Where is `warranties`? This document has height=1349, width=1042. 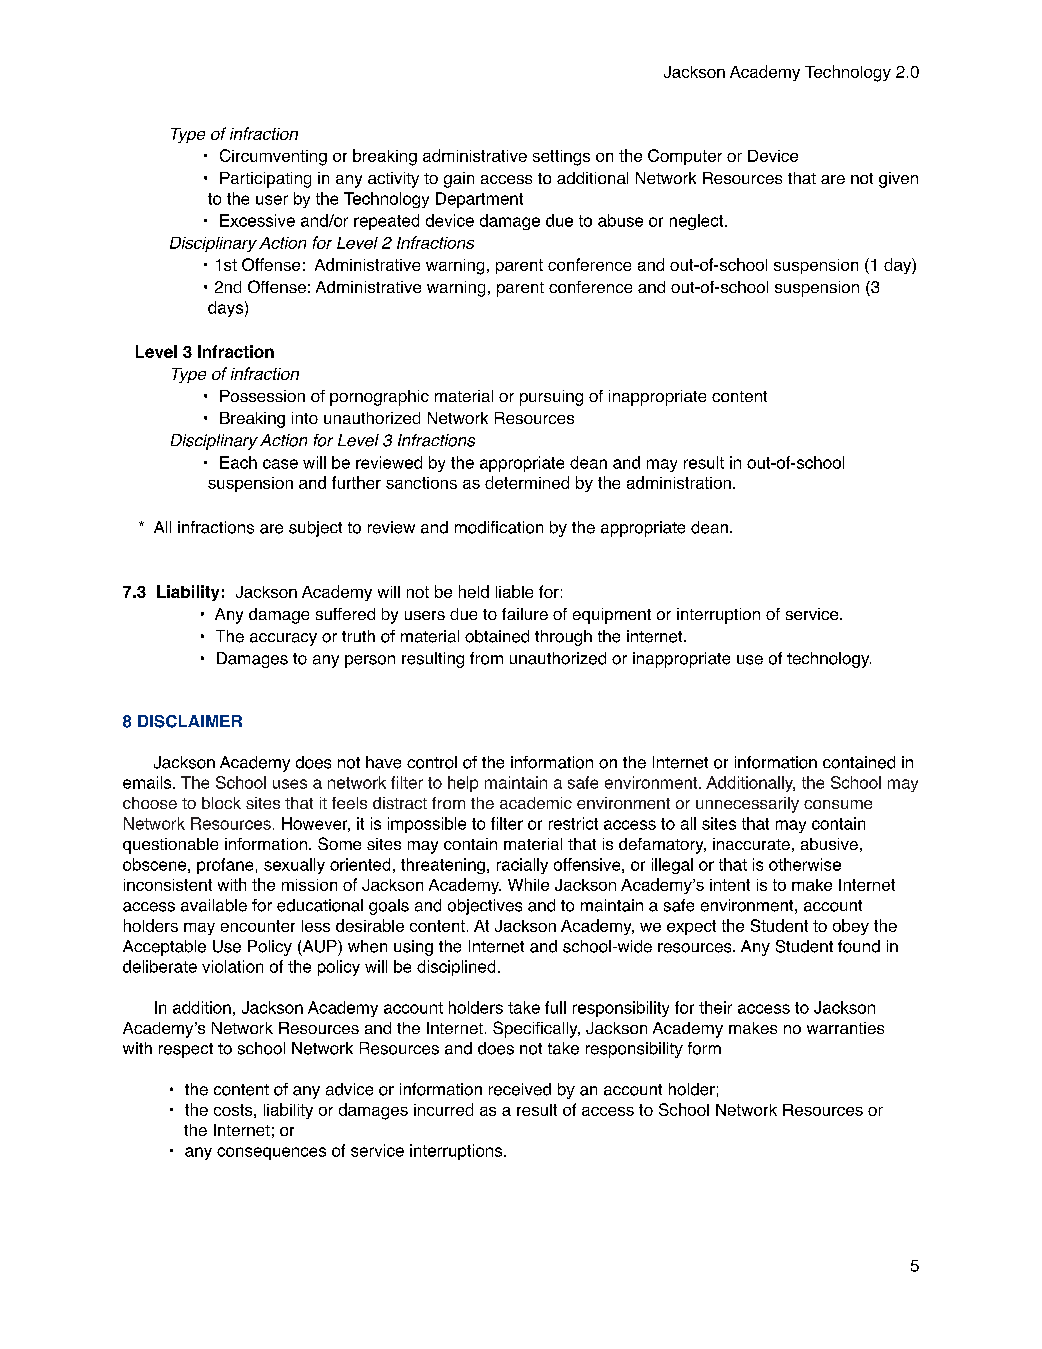
warranties is located at coordinates (845, 1028).
